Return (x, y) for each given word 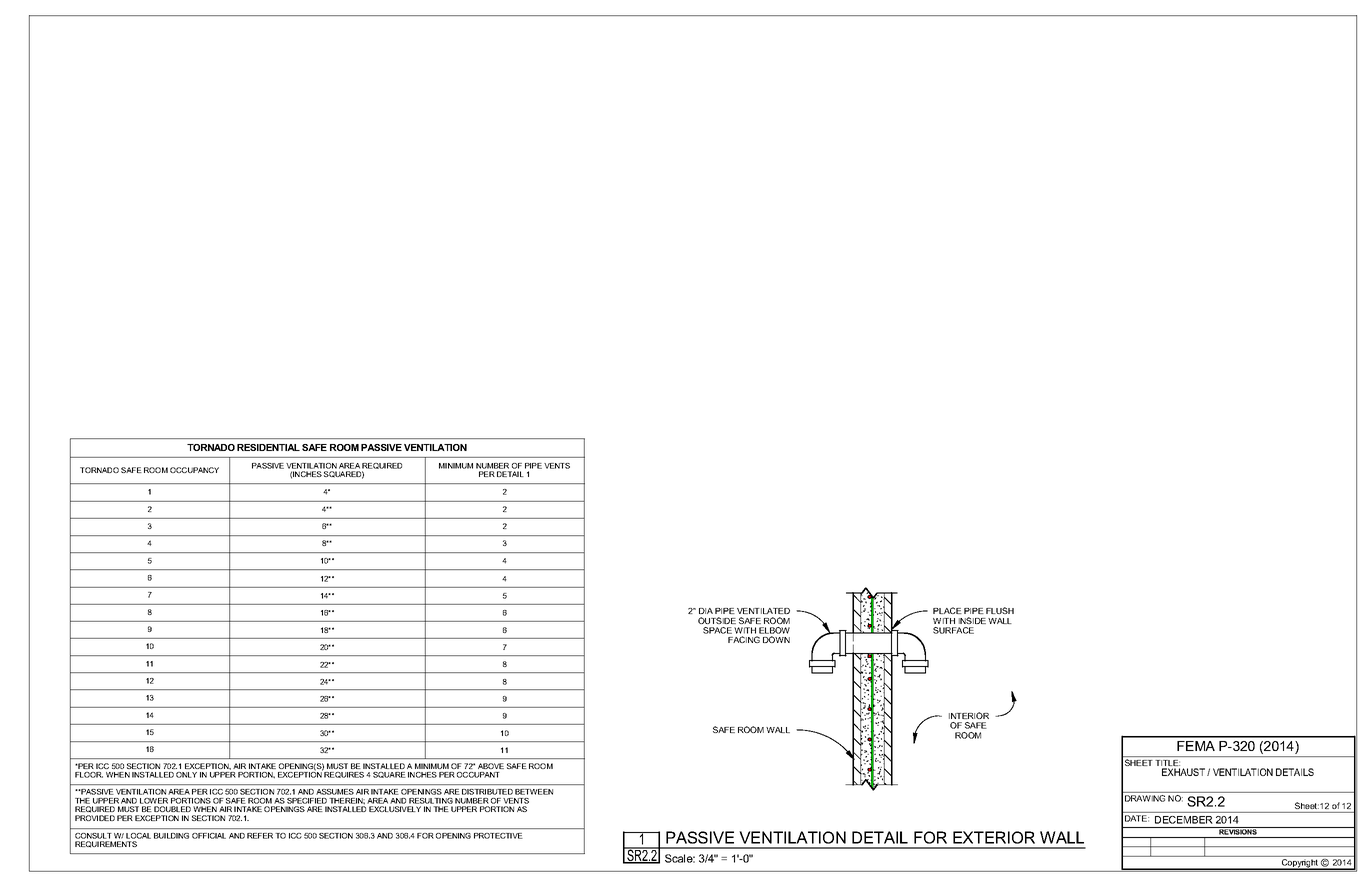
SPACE (717, 630)
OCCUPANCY (194, 470)
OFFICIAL (209, 836)
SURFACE (953, 630)
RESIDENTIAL (268, 447)
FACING (744, 639)
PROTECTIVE (498, 836)
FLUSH (1000, 610)
